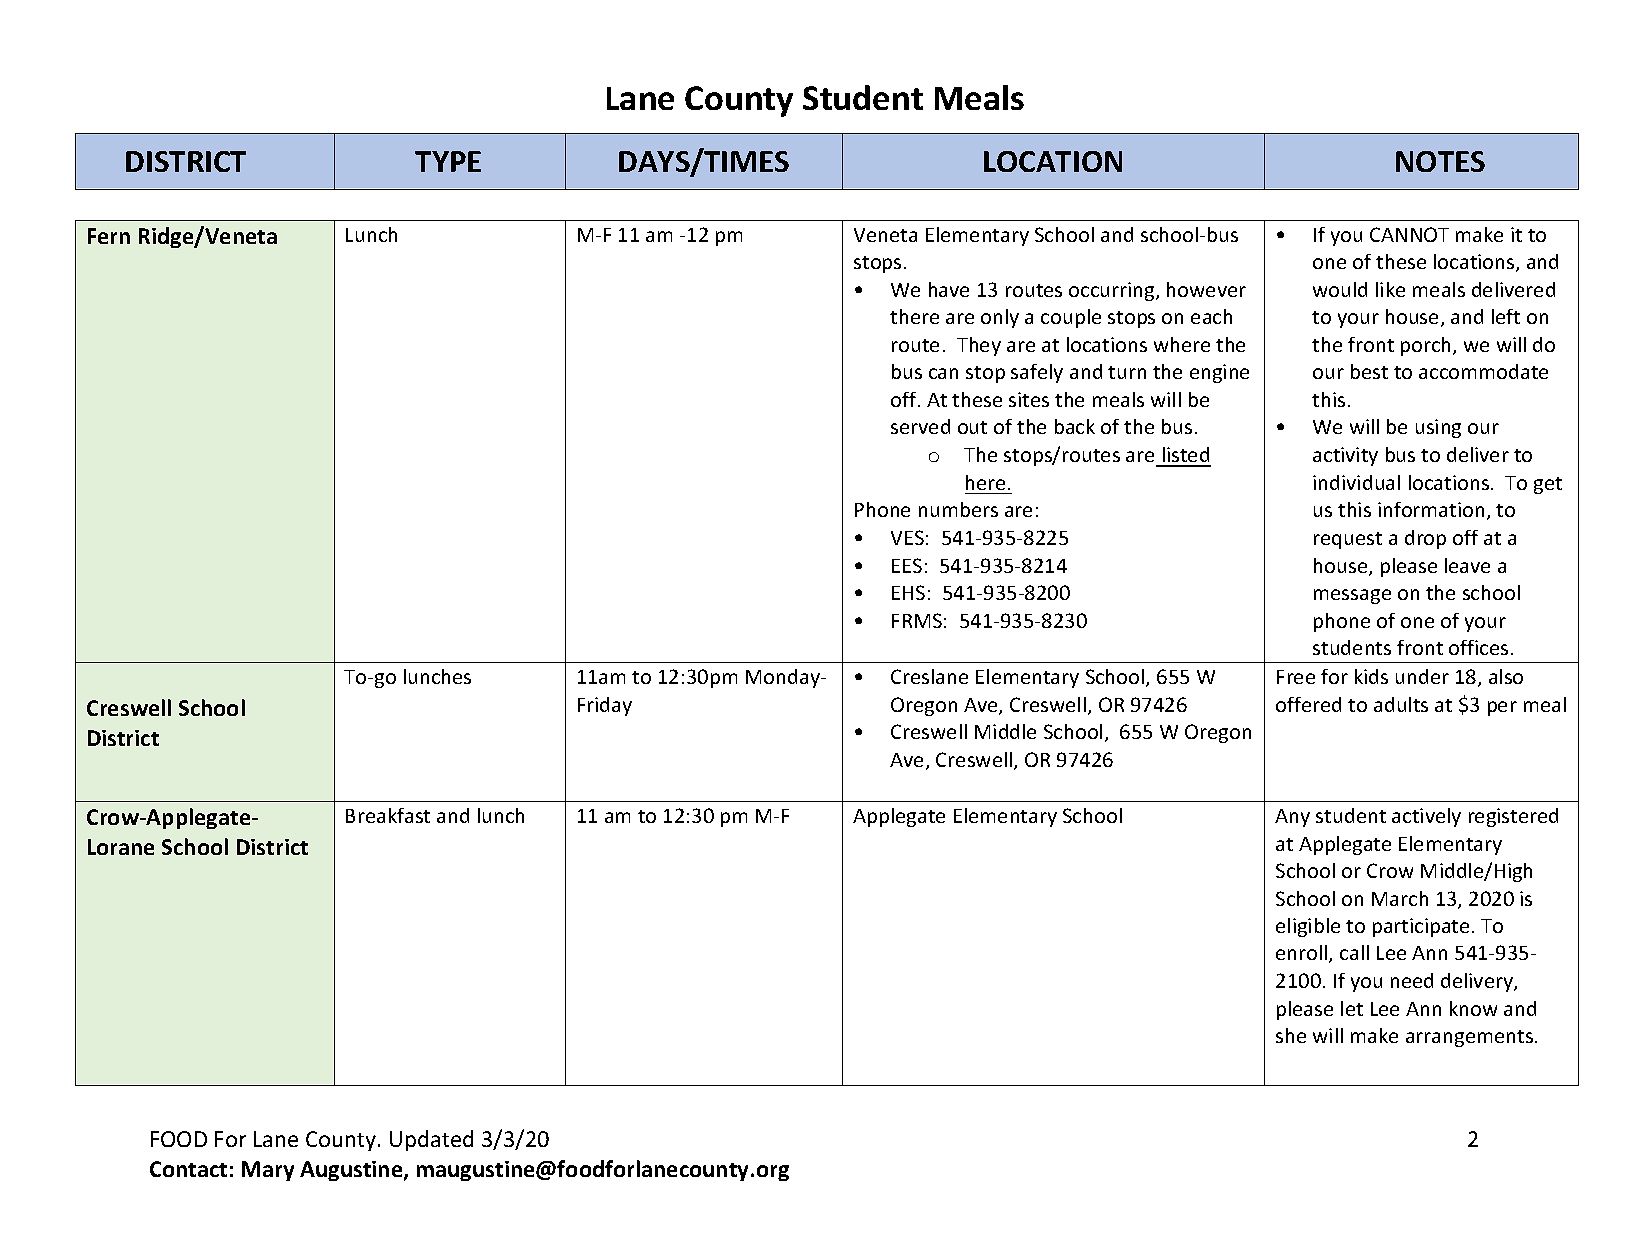 The image size is (1627, 1257). What do you see at coordinates (1352, 596) in the image?
I see `message` at bounding box center [1352, 596].
